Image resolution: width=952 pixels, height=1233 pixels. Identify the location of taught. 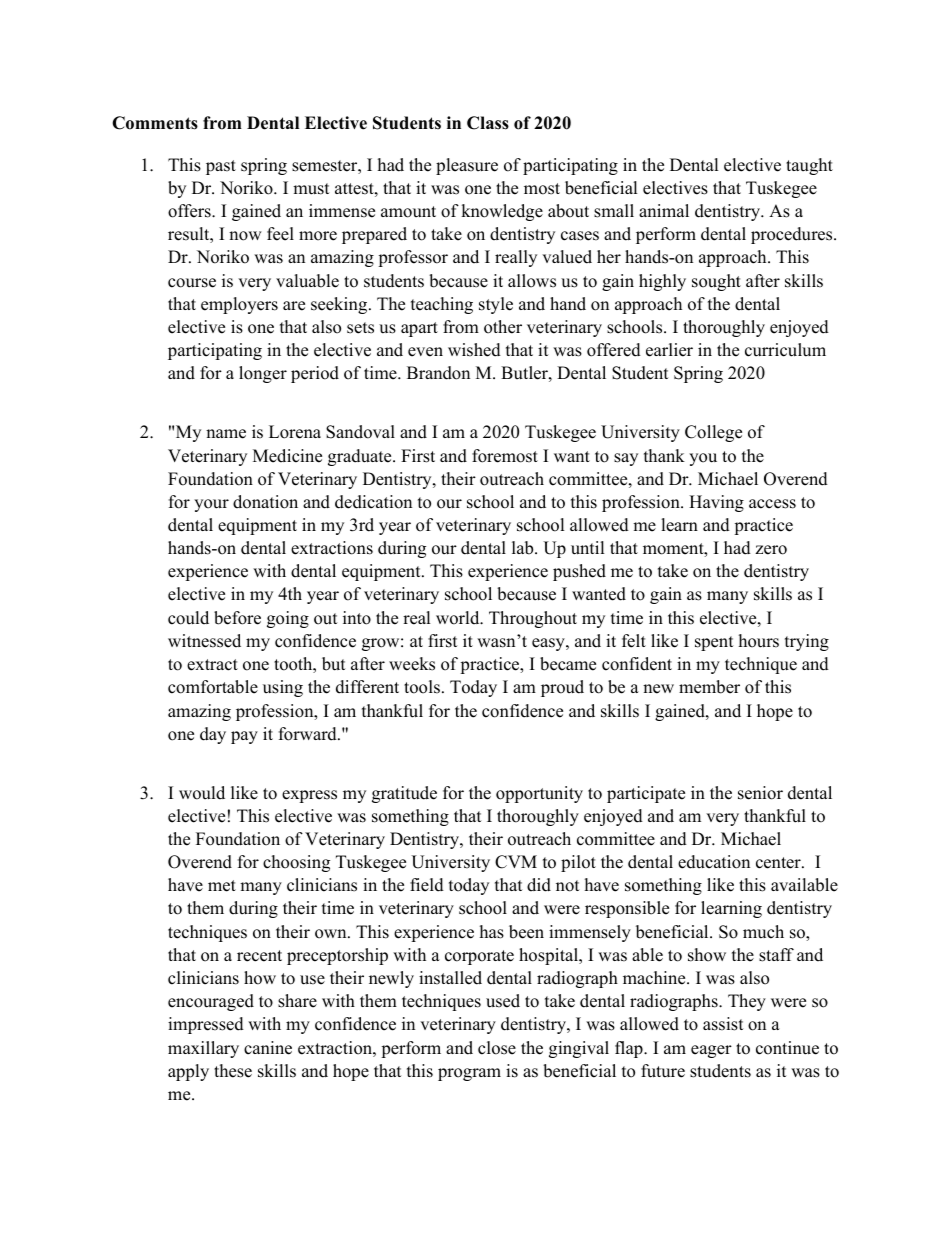
(809, 166).
